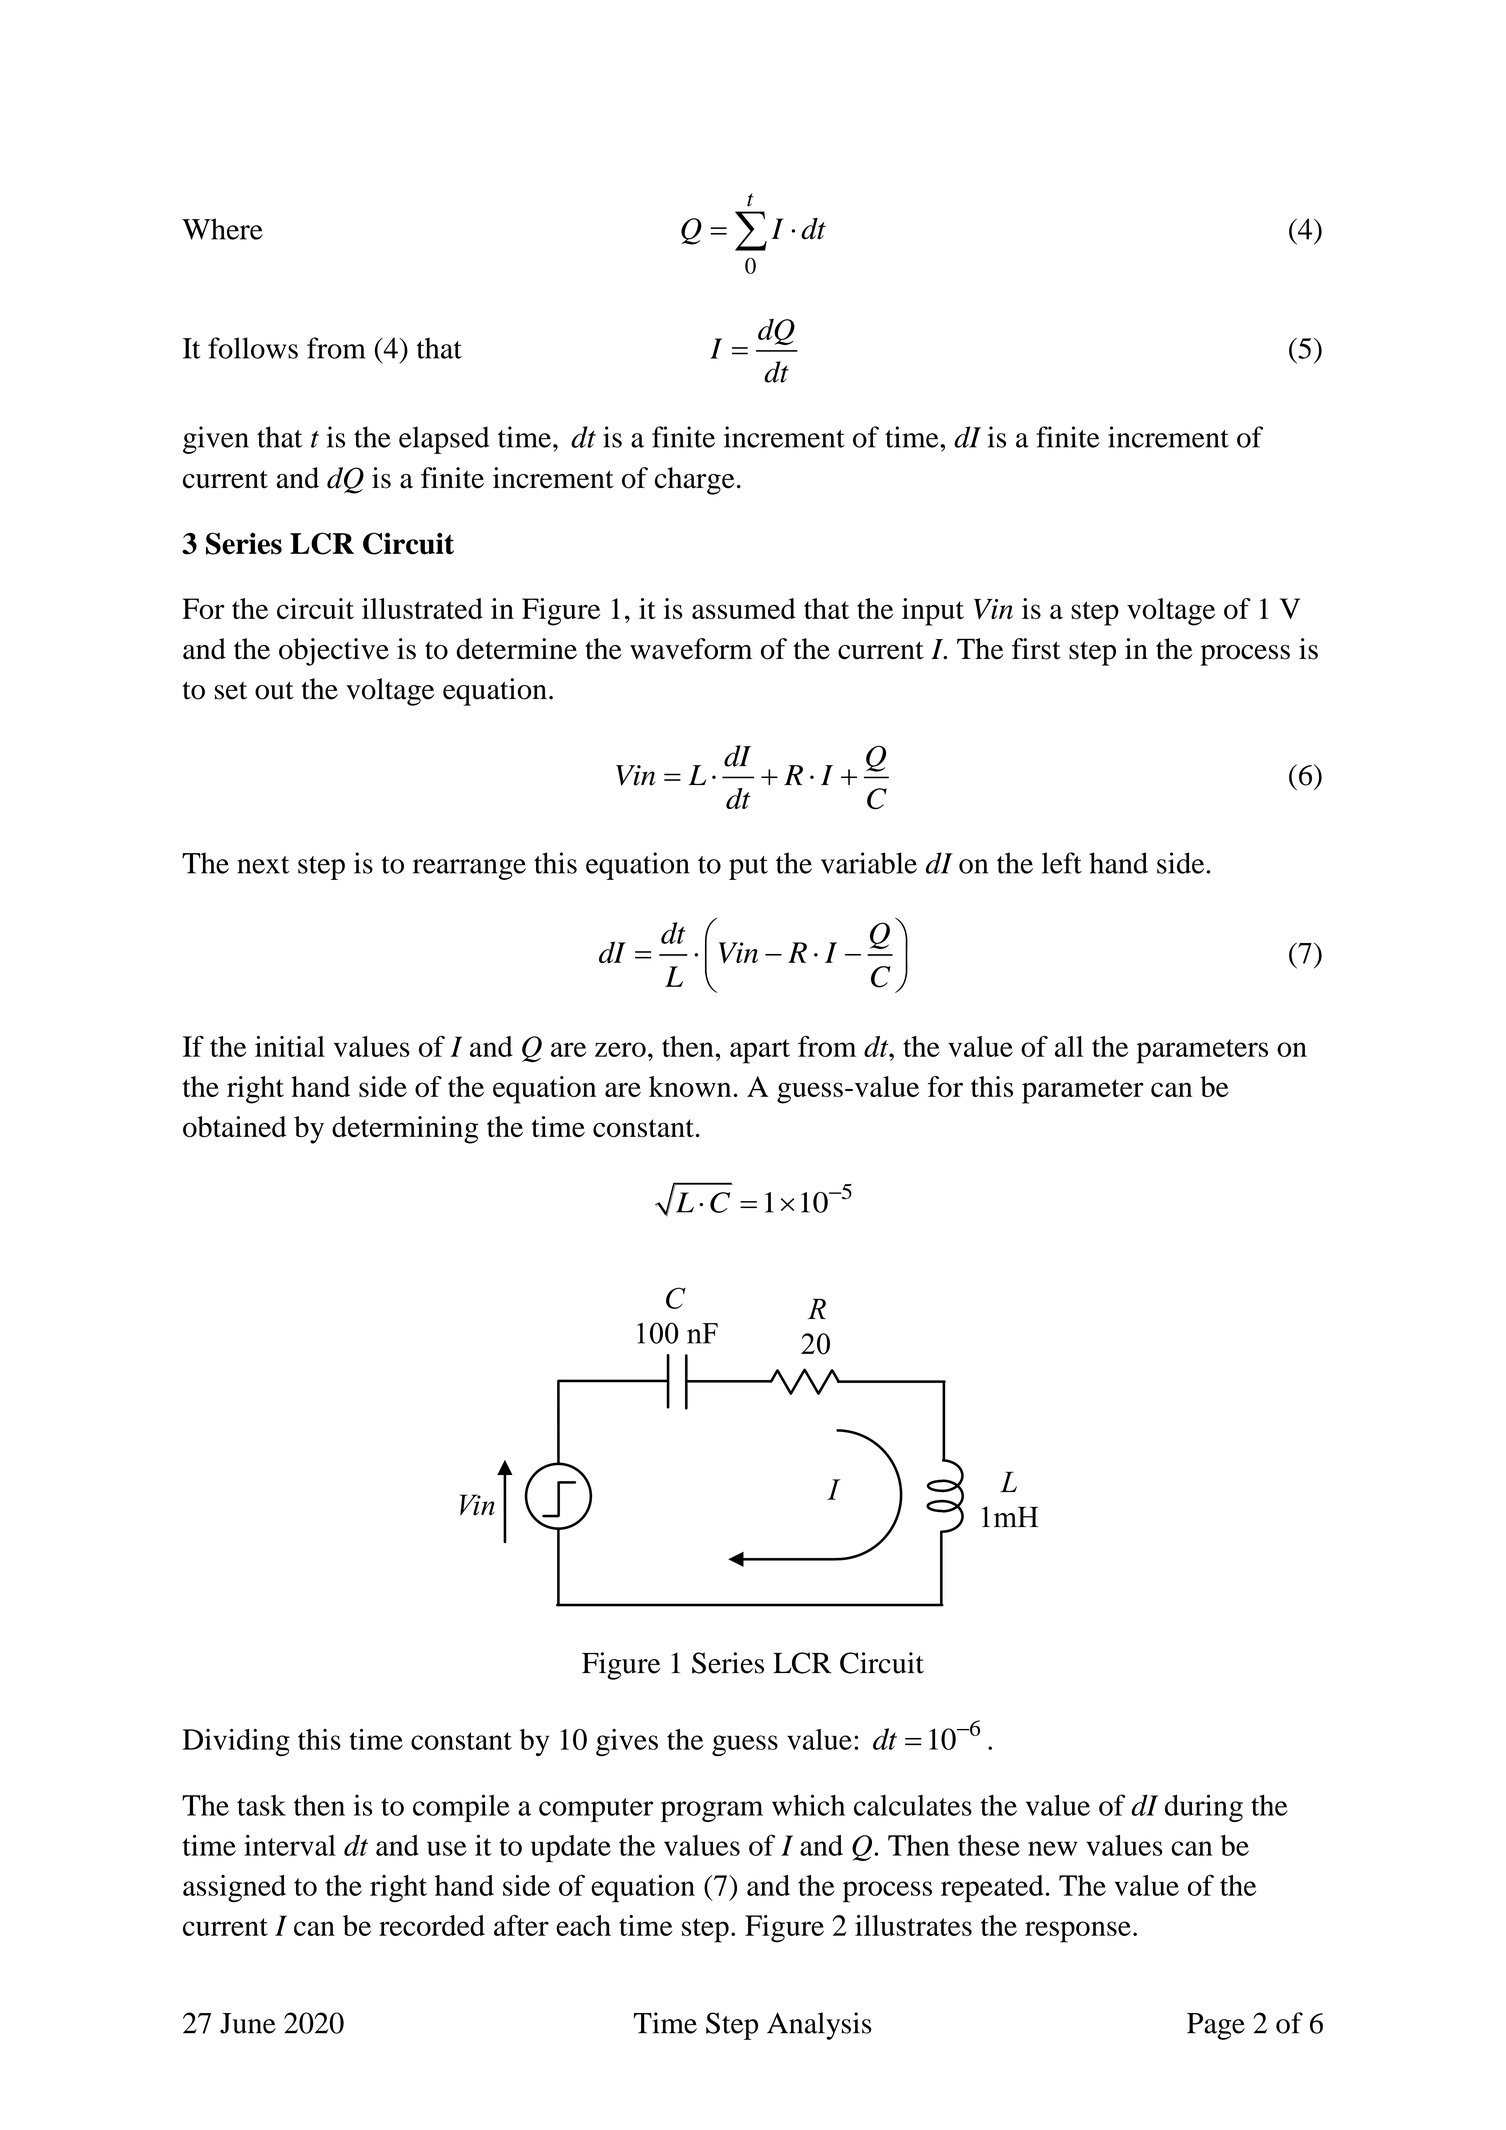 The width and height of the screenshot is (1506, 2130). Describe the element at coordinates (627, 1742) in the screenshot. I see `gives` at that location.
